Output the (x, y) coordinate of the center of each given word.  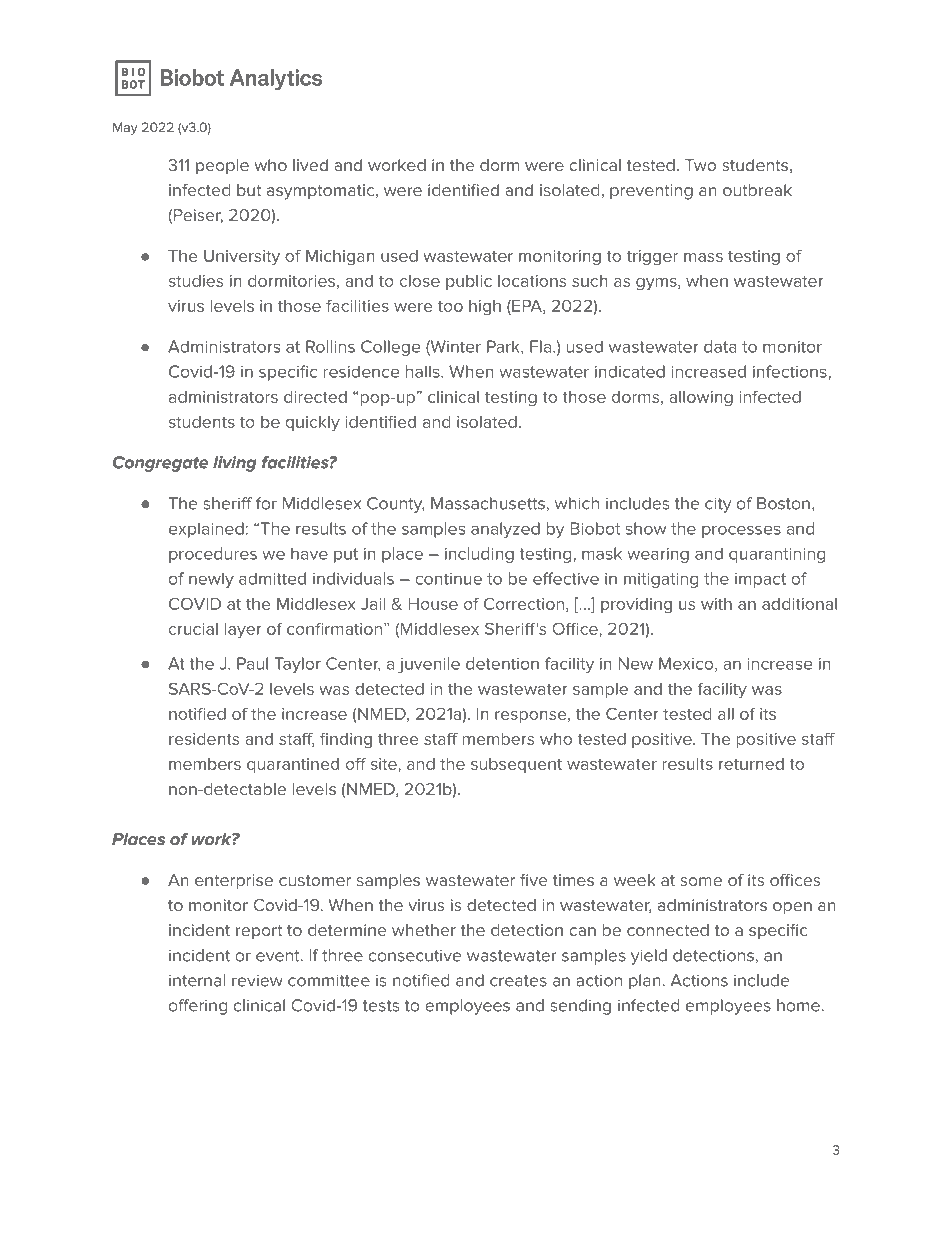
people (222, 167)
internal (197, 980)
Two (700, 165)
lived (310, 165)
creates (518, 981)
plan (646, 982)
